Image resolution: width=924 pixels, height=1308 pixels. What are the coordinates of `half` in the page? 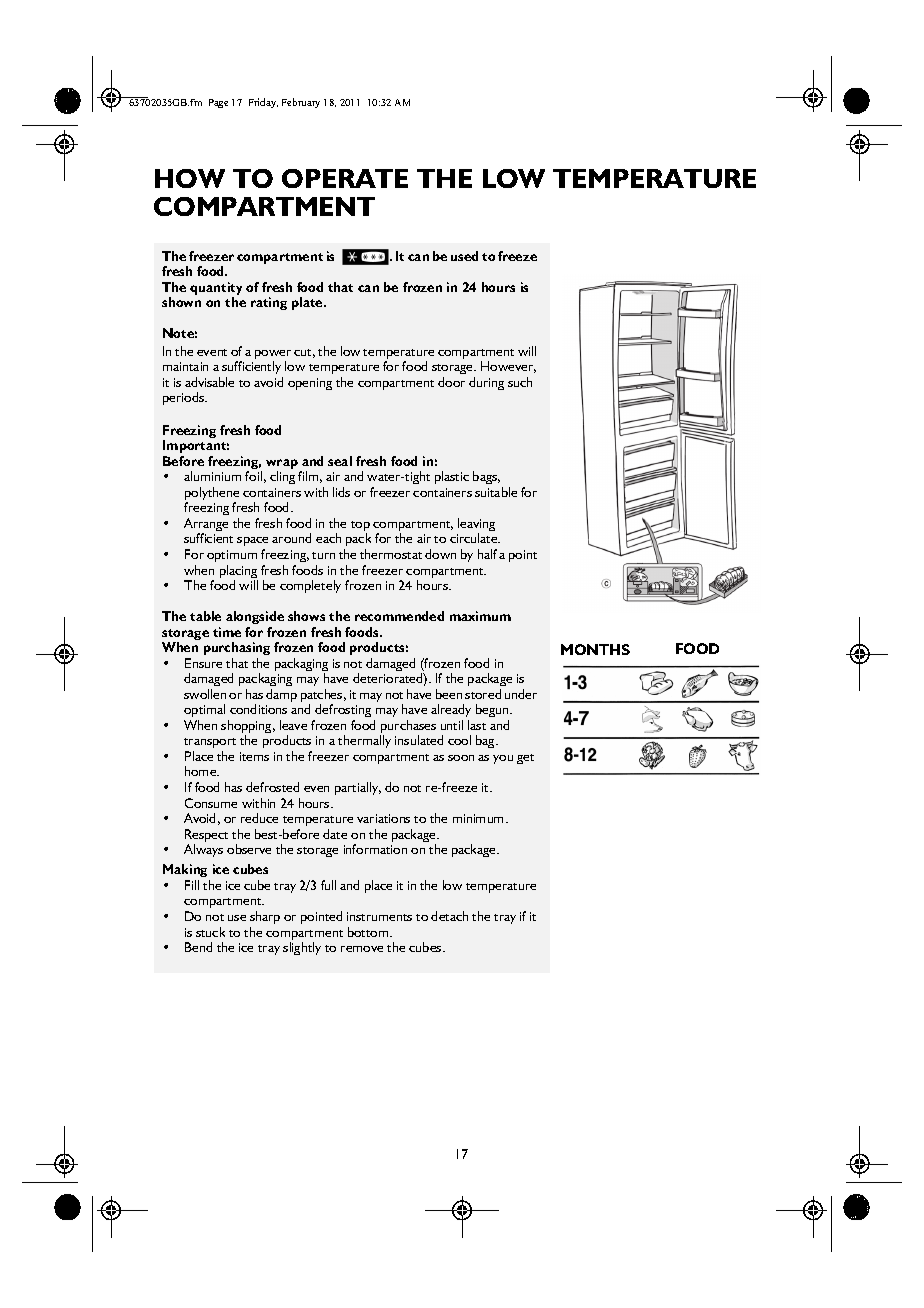 It's located at (487, 554).
